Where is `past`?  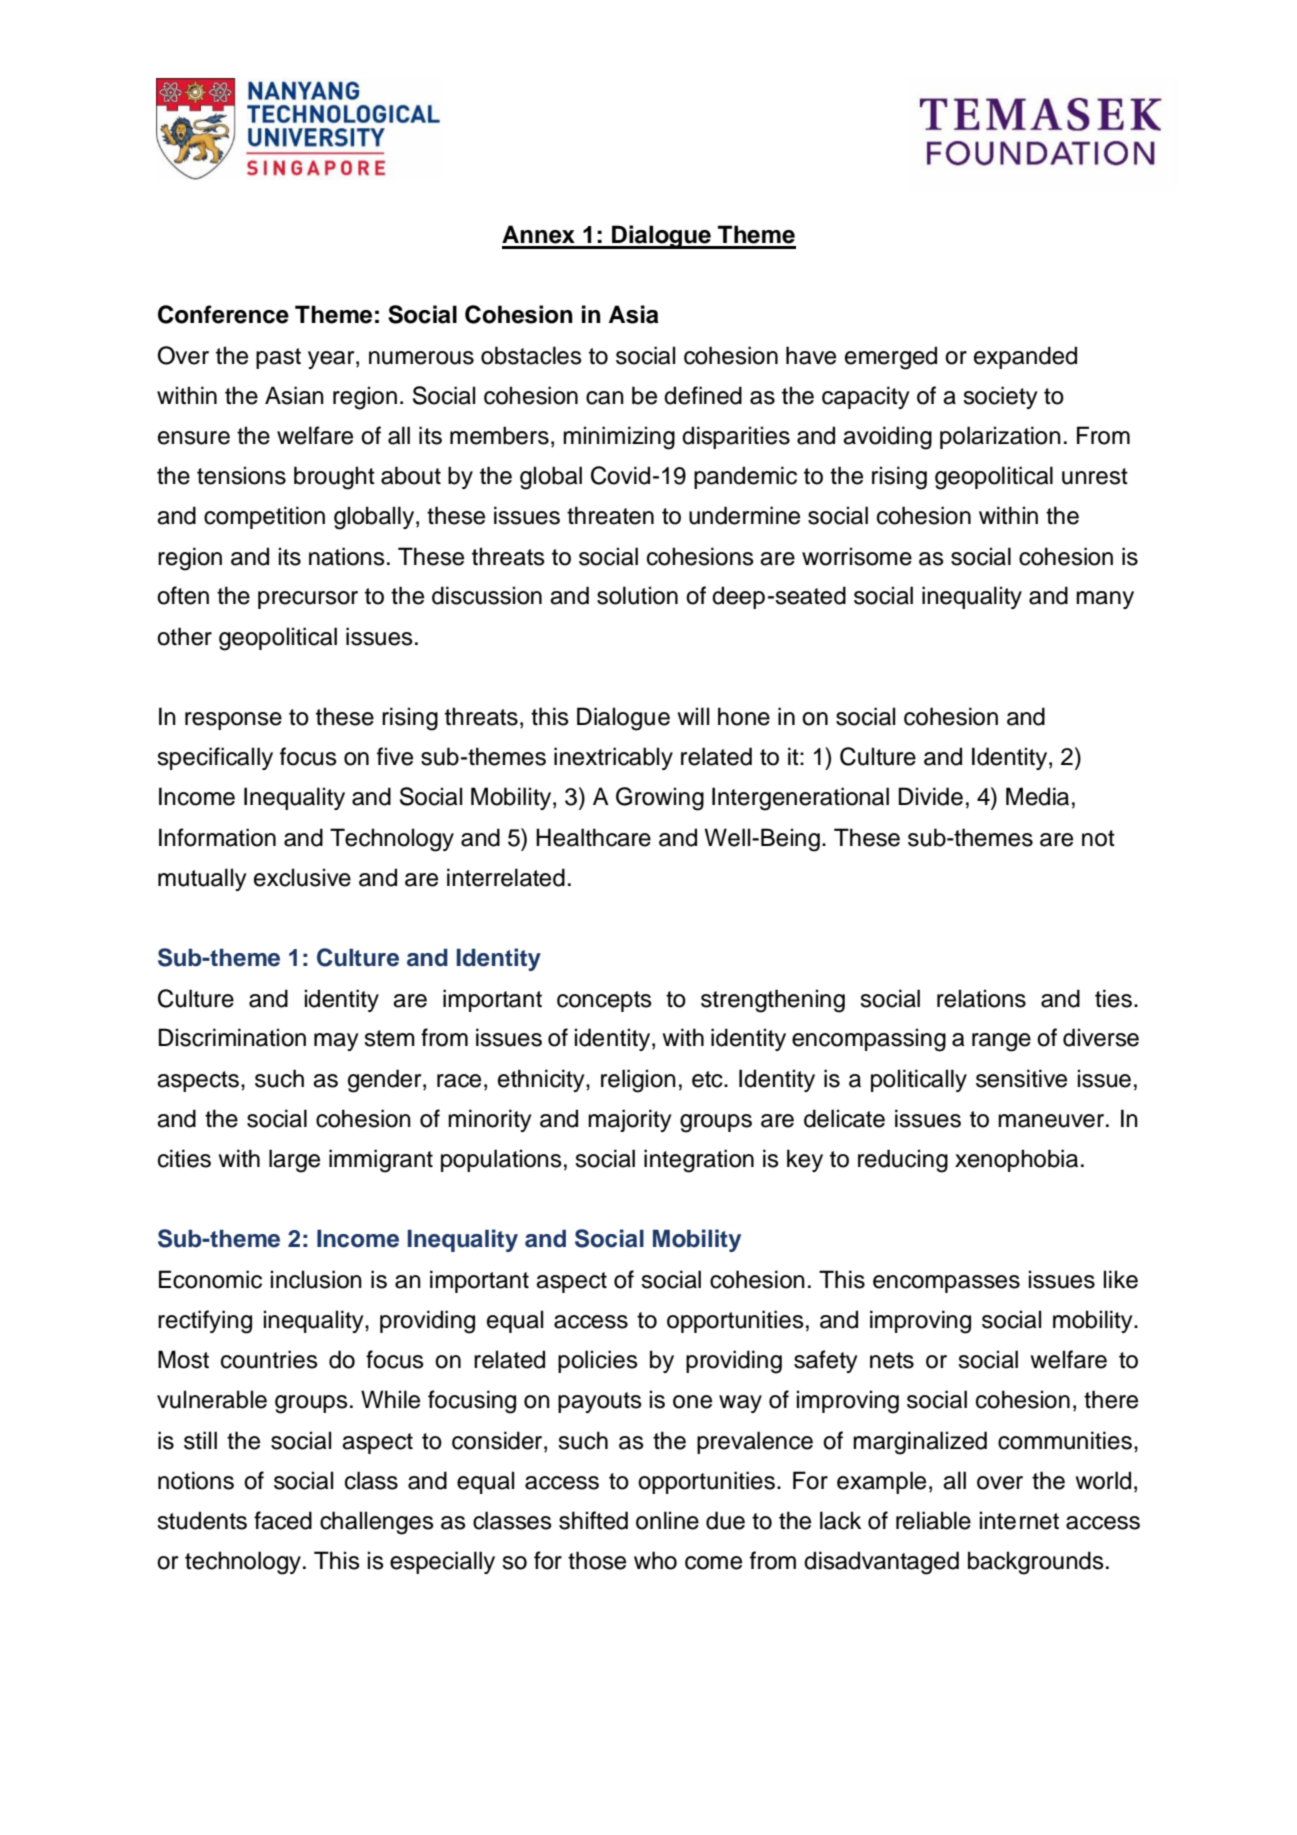 past is located at coordinates (278, 358).
